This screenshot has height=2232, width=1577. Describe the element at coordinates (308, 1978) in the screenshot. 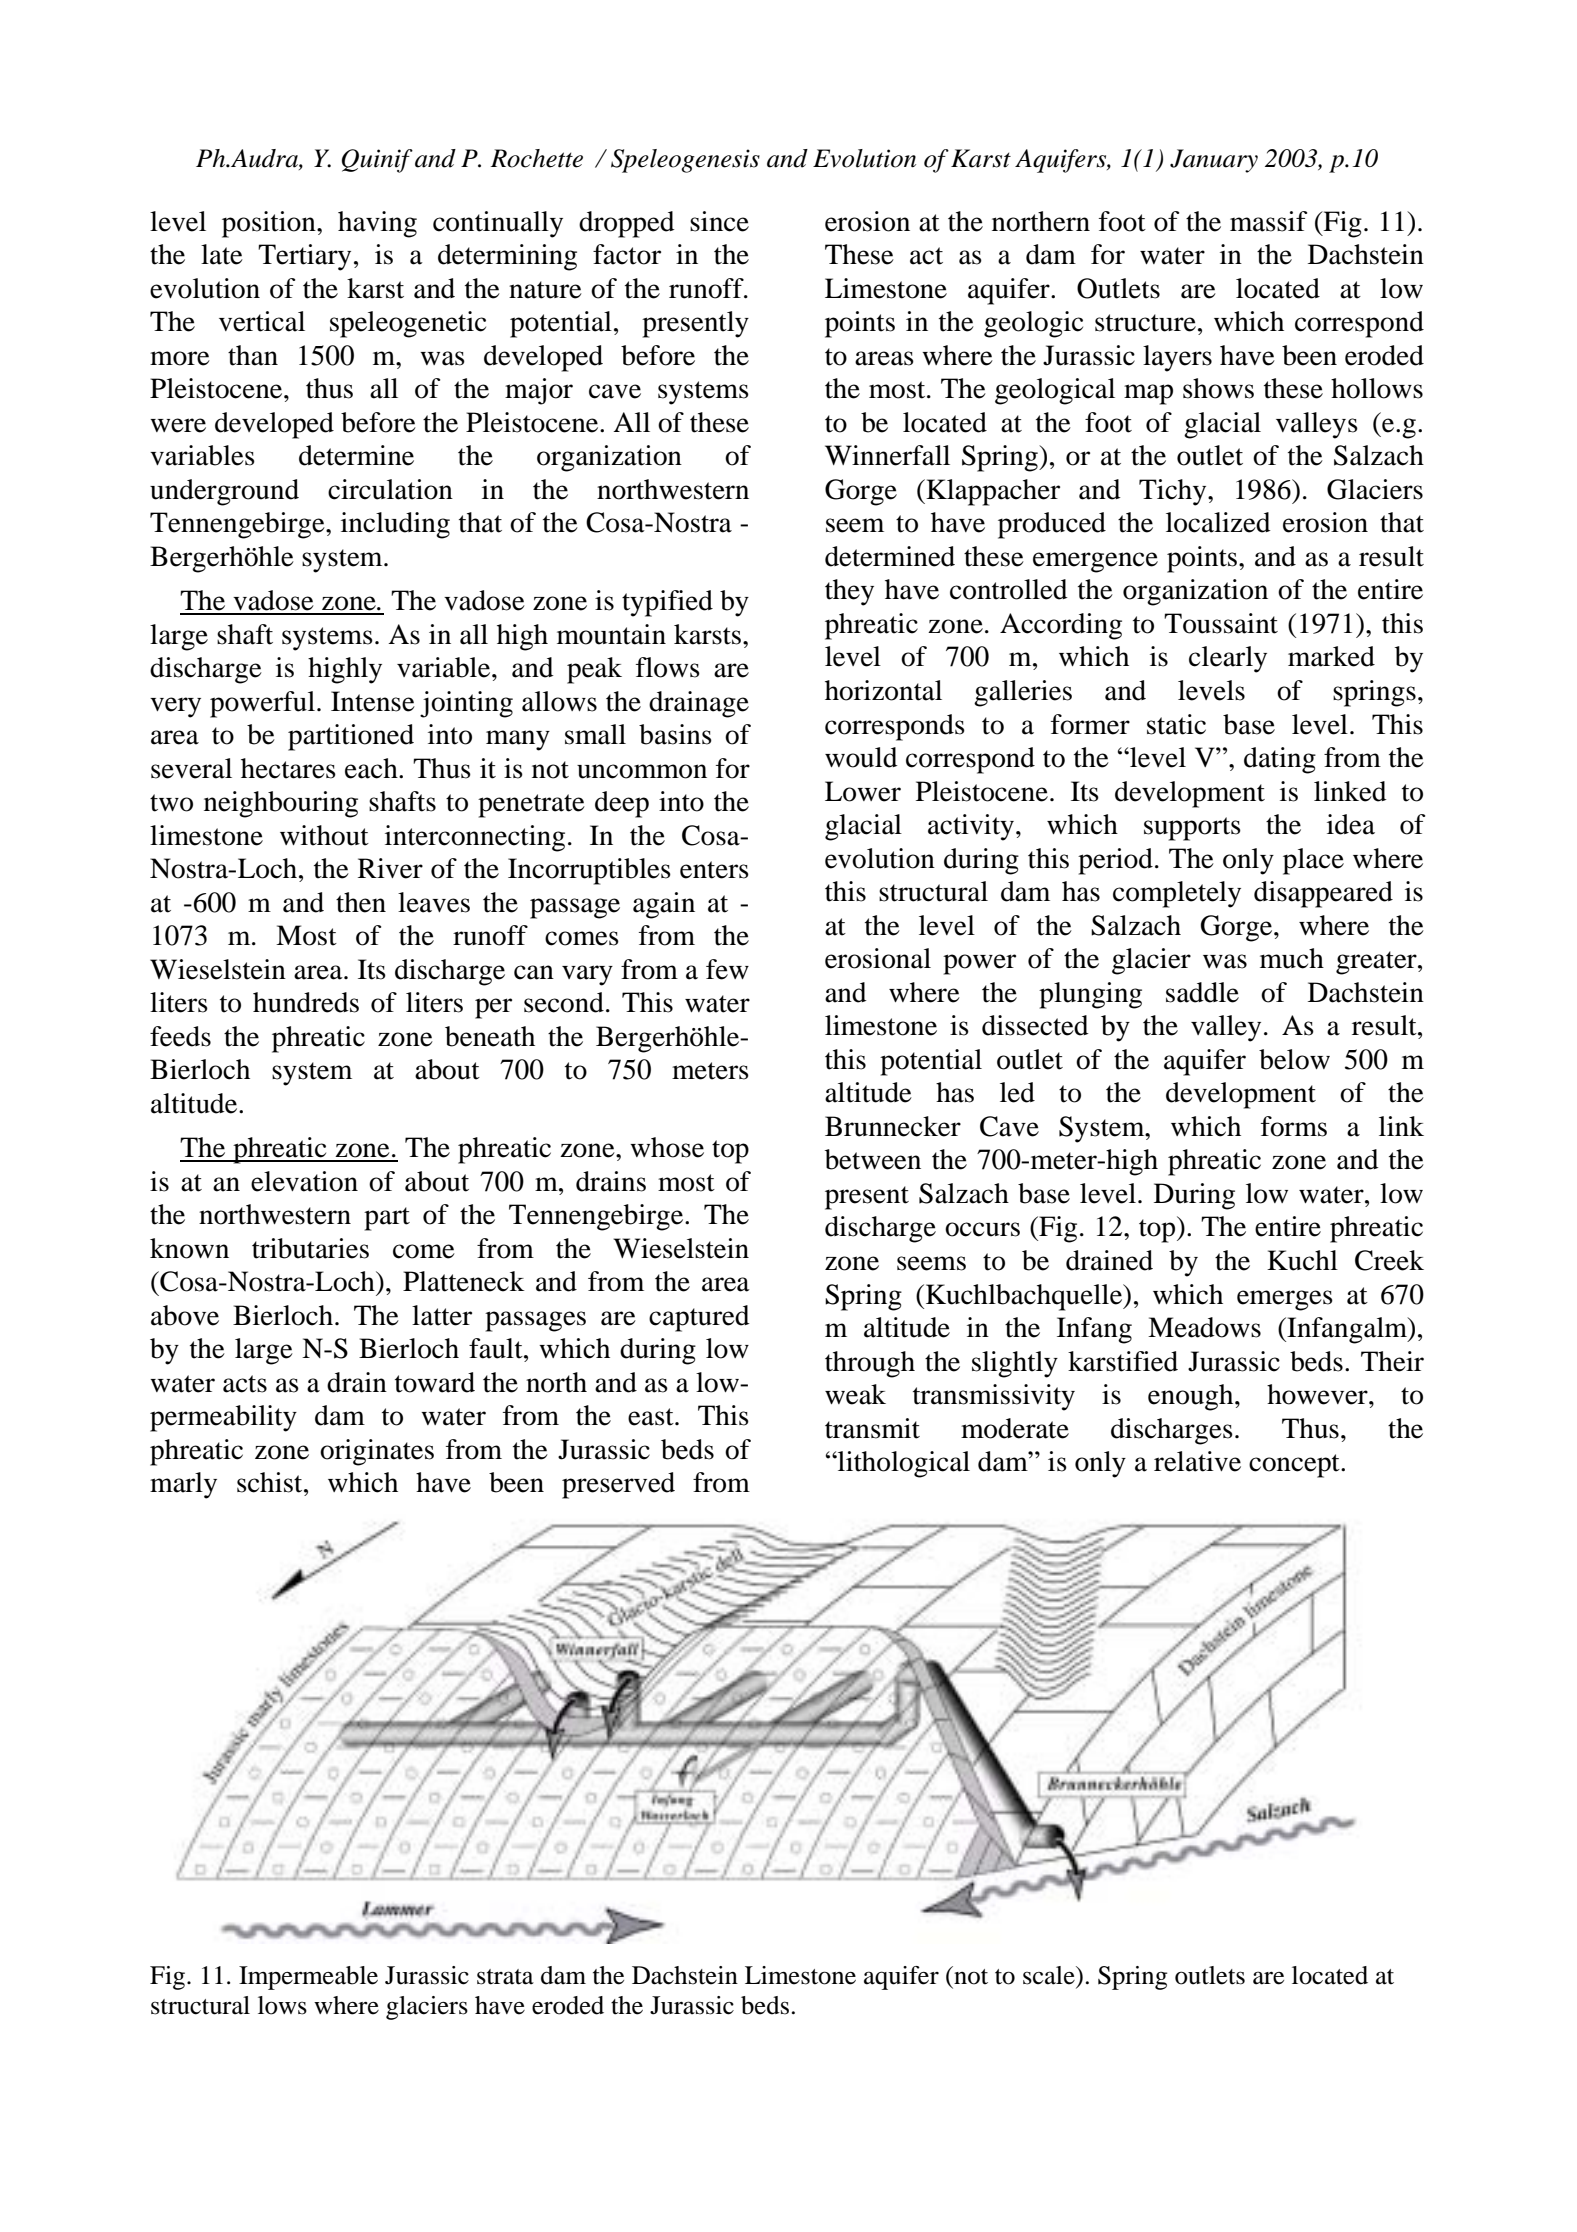

I see `Impermeable` at that location.
